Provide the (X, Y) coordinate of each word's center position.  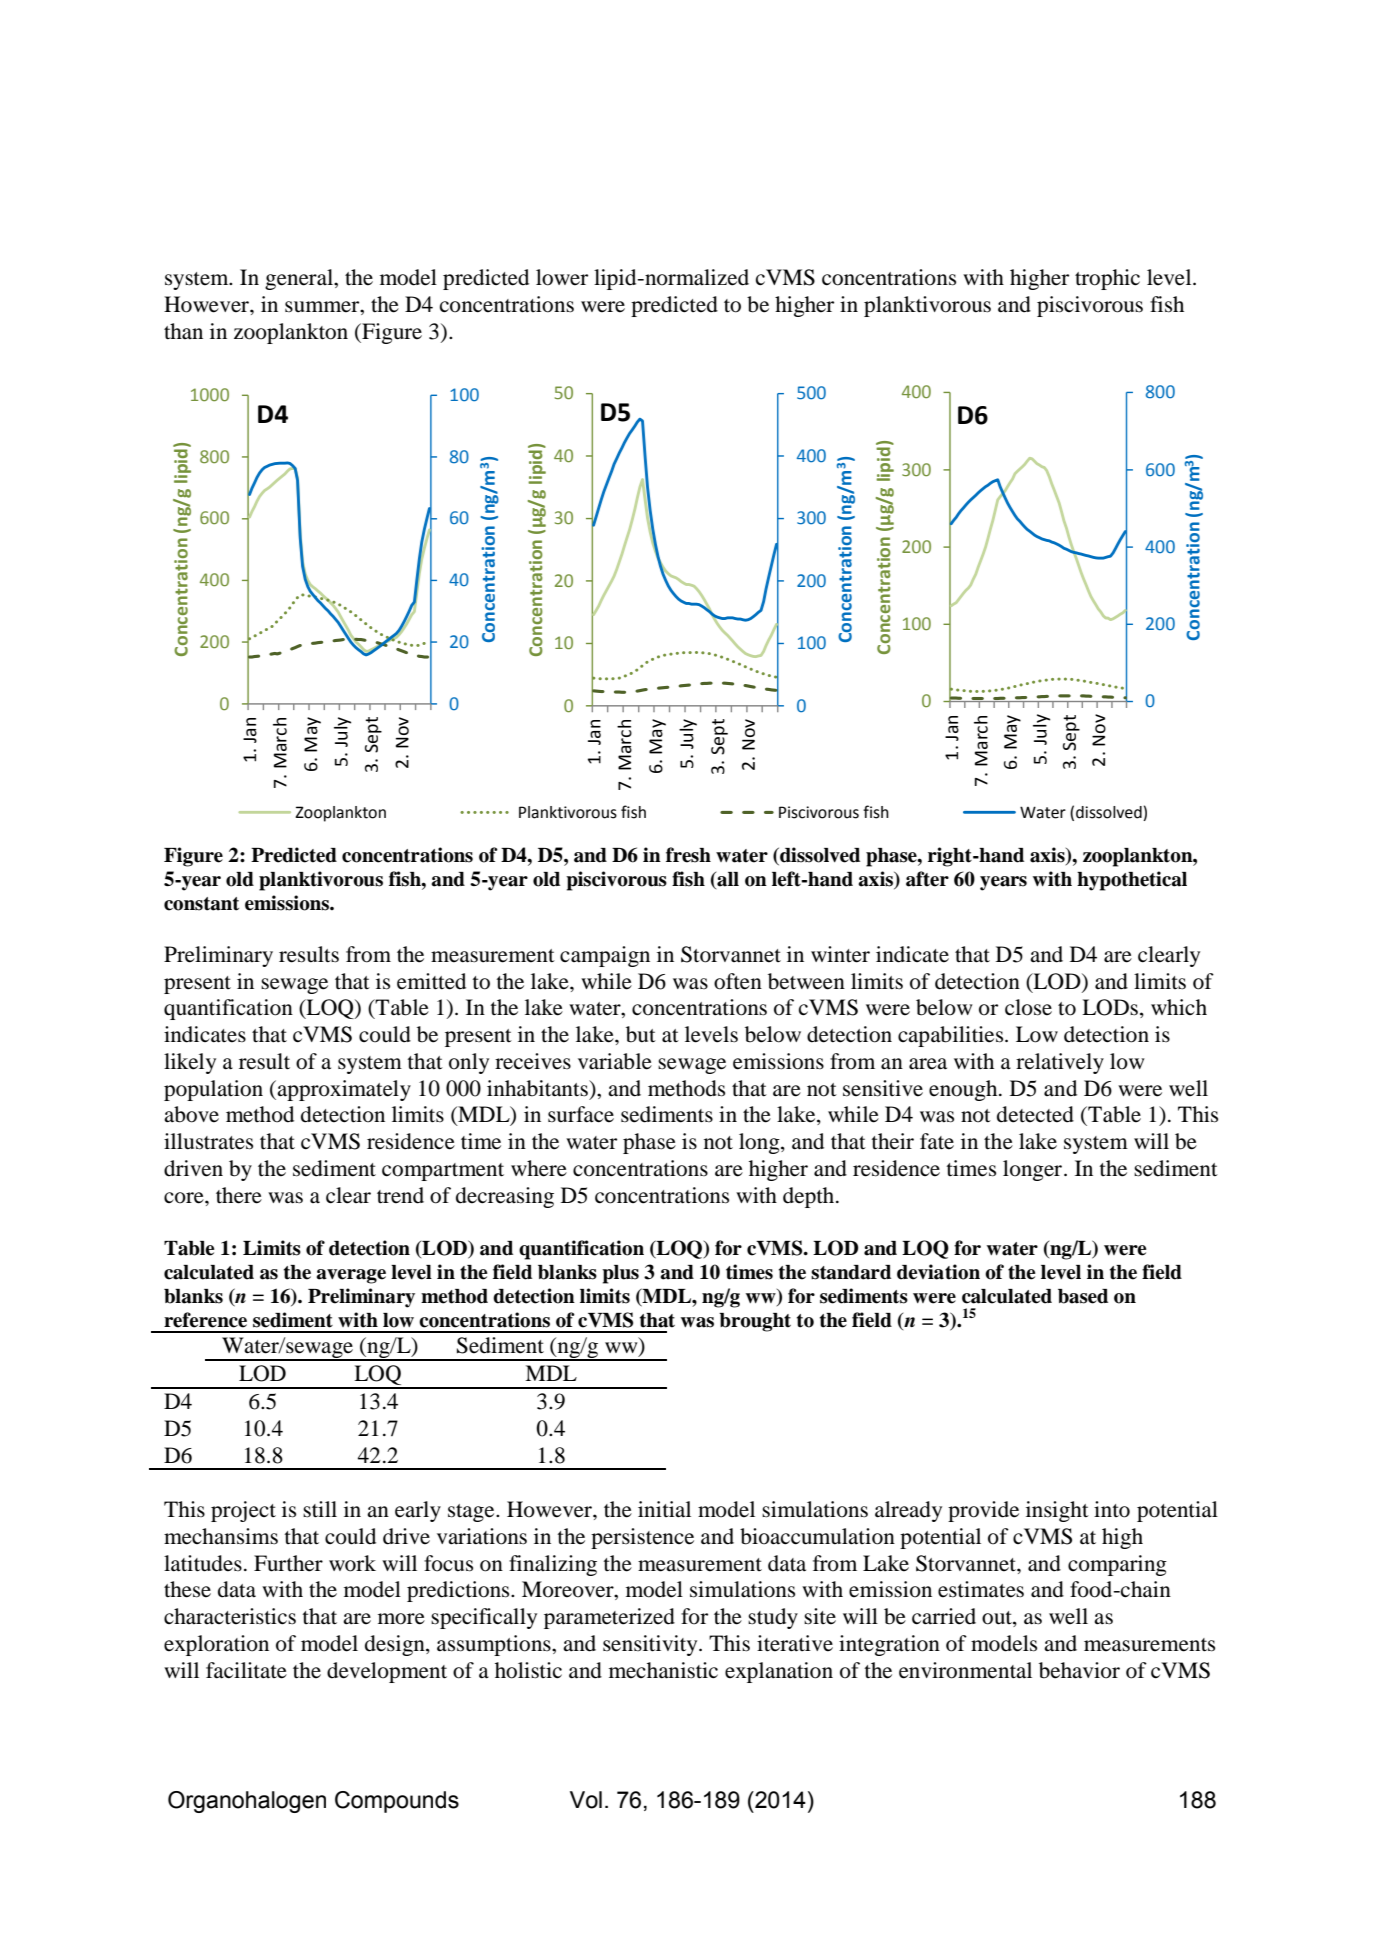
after (927, 879)
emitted (431, 981)
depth (810, 1197)
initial (664, 1509)
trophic (1107, 279)
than (183, 331)
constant (201, 904)
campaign (605, 956)
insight (1057, 1511)
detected (1035, 1114)
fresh (688, 855)
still (320, 1509)
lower (562, 277)
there (239, 1195)
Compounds (397, 1802)
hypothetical (1132, 881)
